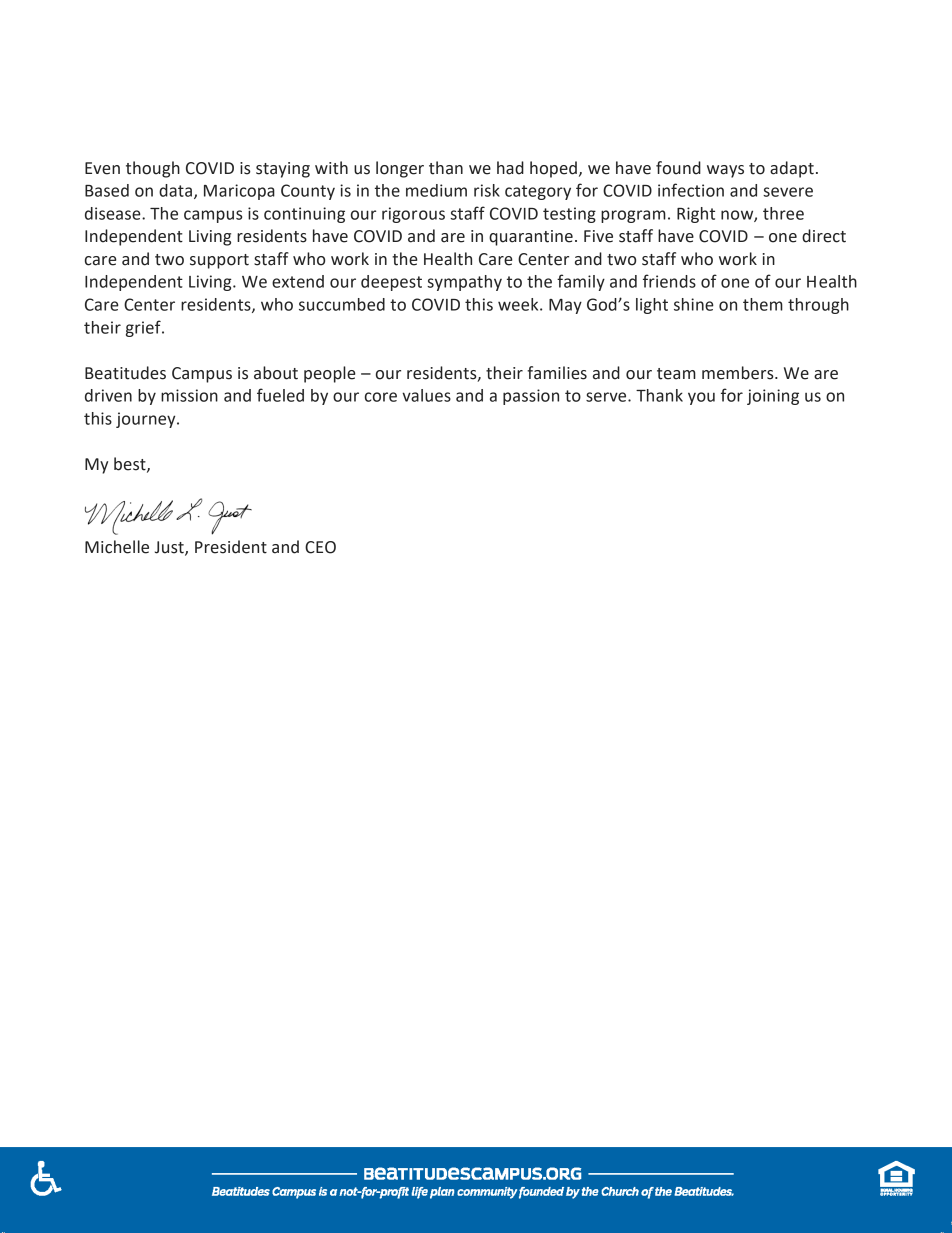 This screenshot has height=1233, width=952. I want to click on ways, so click(725, 171).
